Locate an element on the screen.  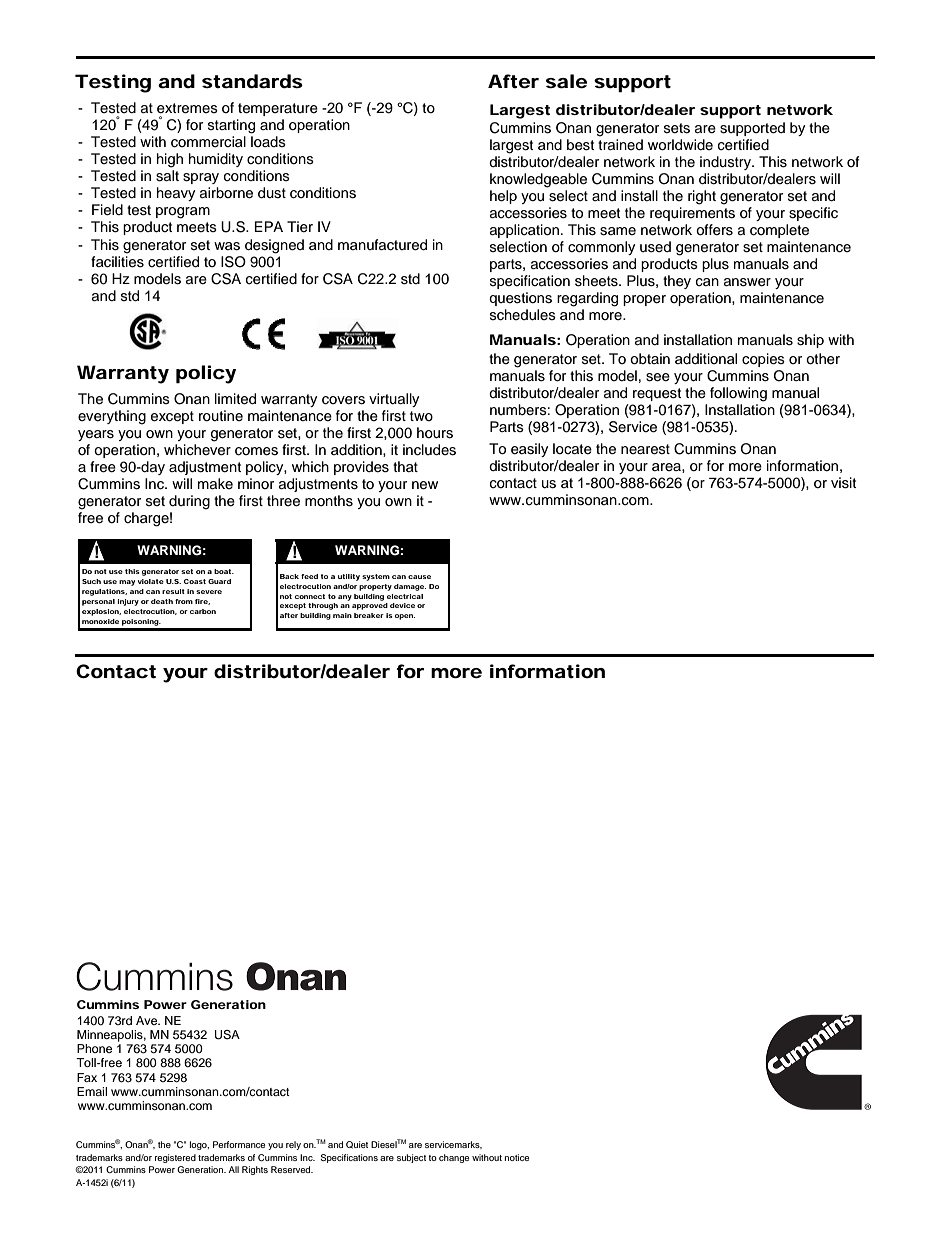
sets is located at coordinates (677, 128).
